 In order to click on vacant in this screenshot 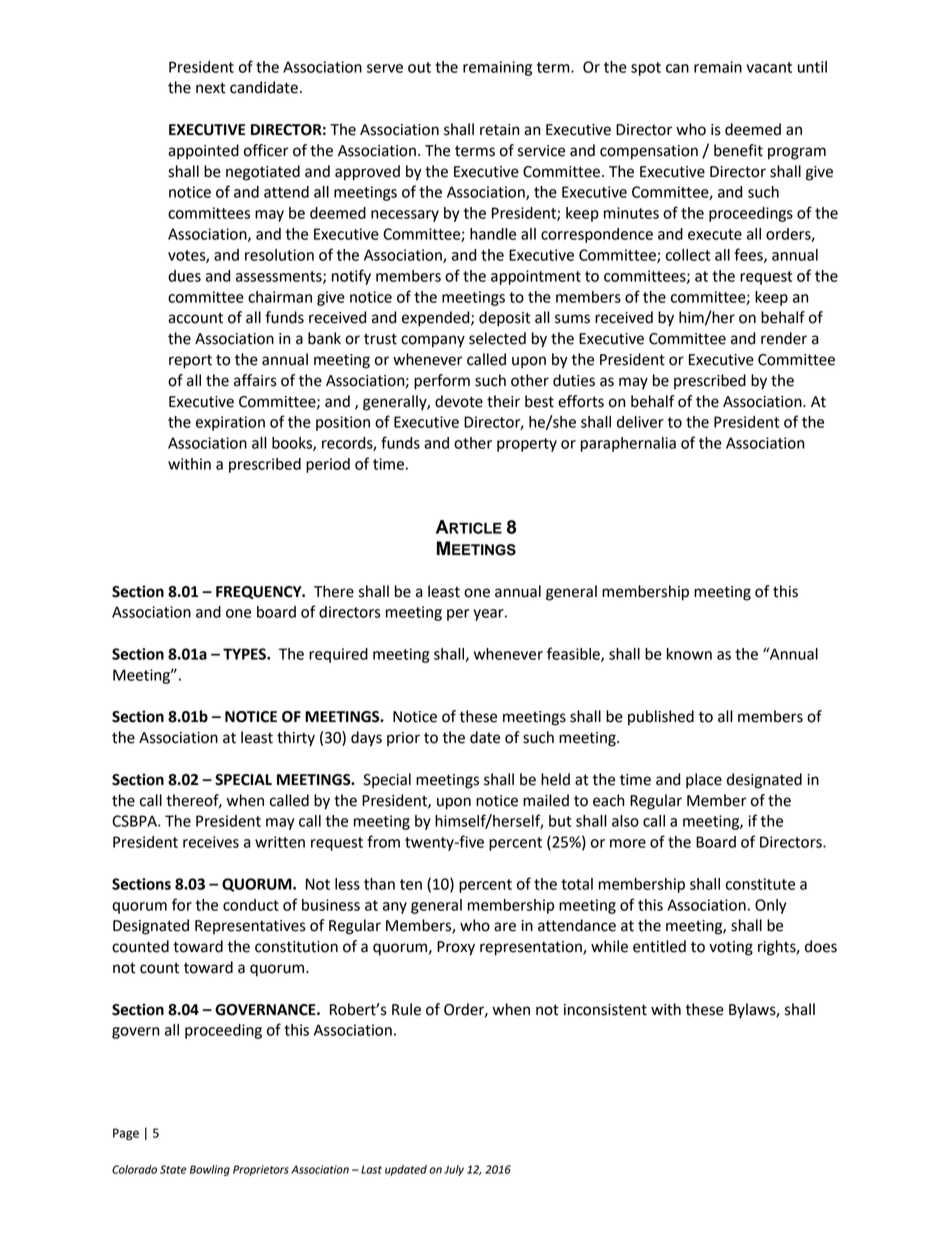, I will do `click(769, 67)`.
